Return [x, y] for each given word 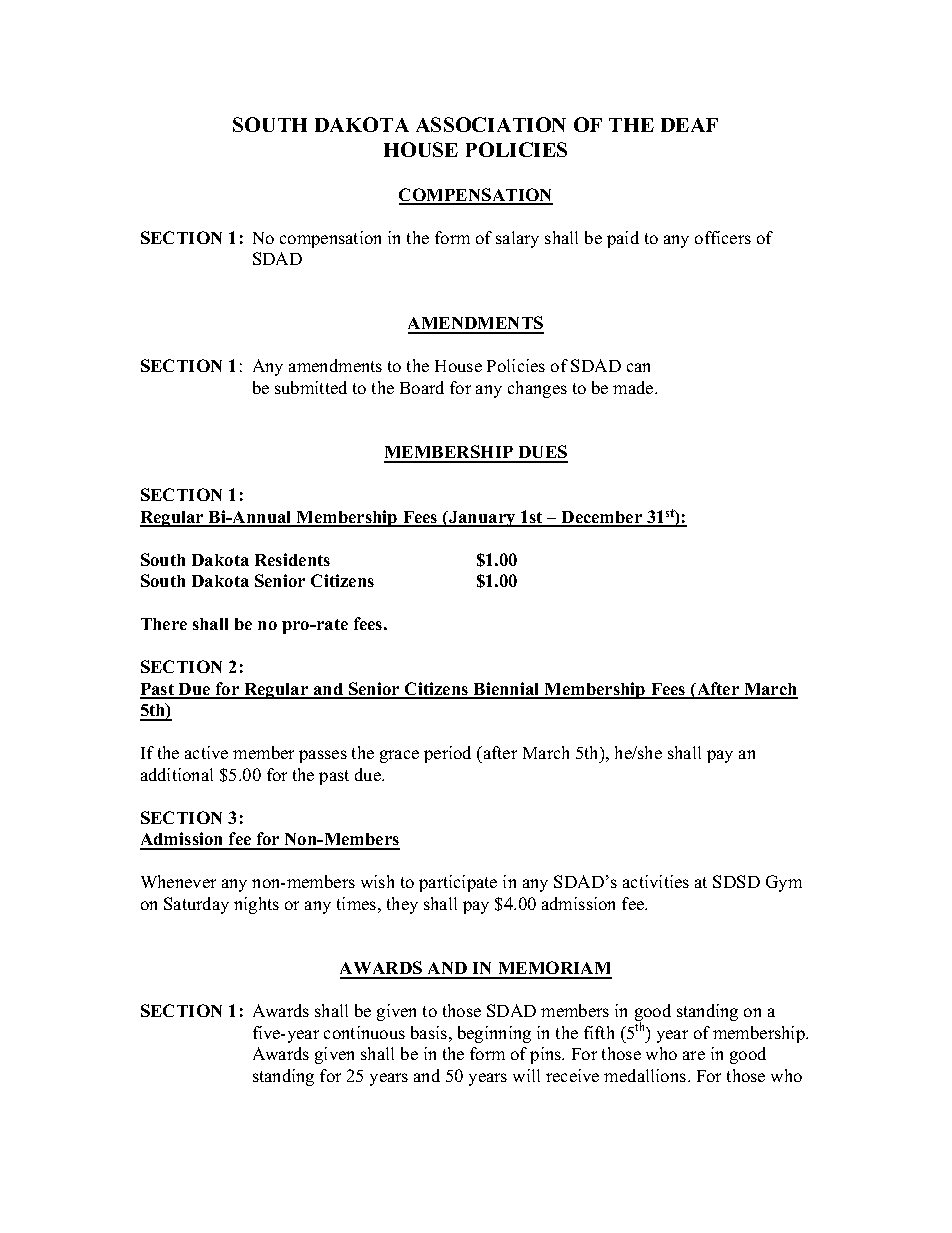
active [206, 752]
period [447, 754]
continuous [364, 1032]
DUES [542, 453]
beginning [494, 1034]
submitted [311, 387]
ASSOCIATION [491, 124]
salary [517, 239]
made [634, 387]
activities [656, 881]
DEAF [689, 125]
